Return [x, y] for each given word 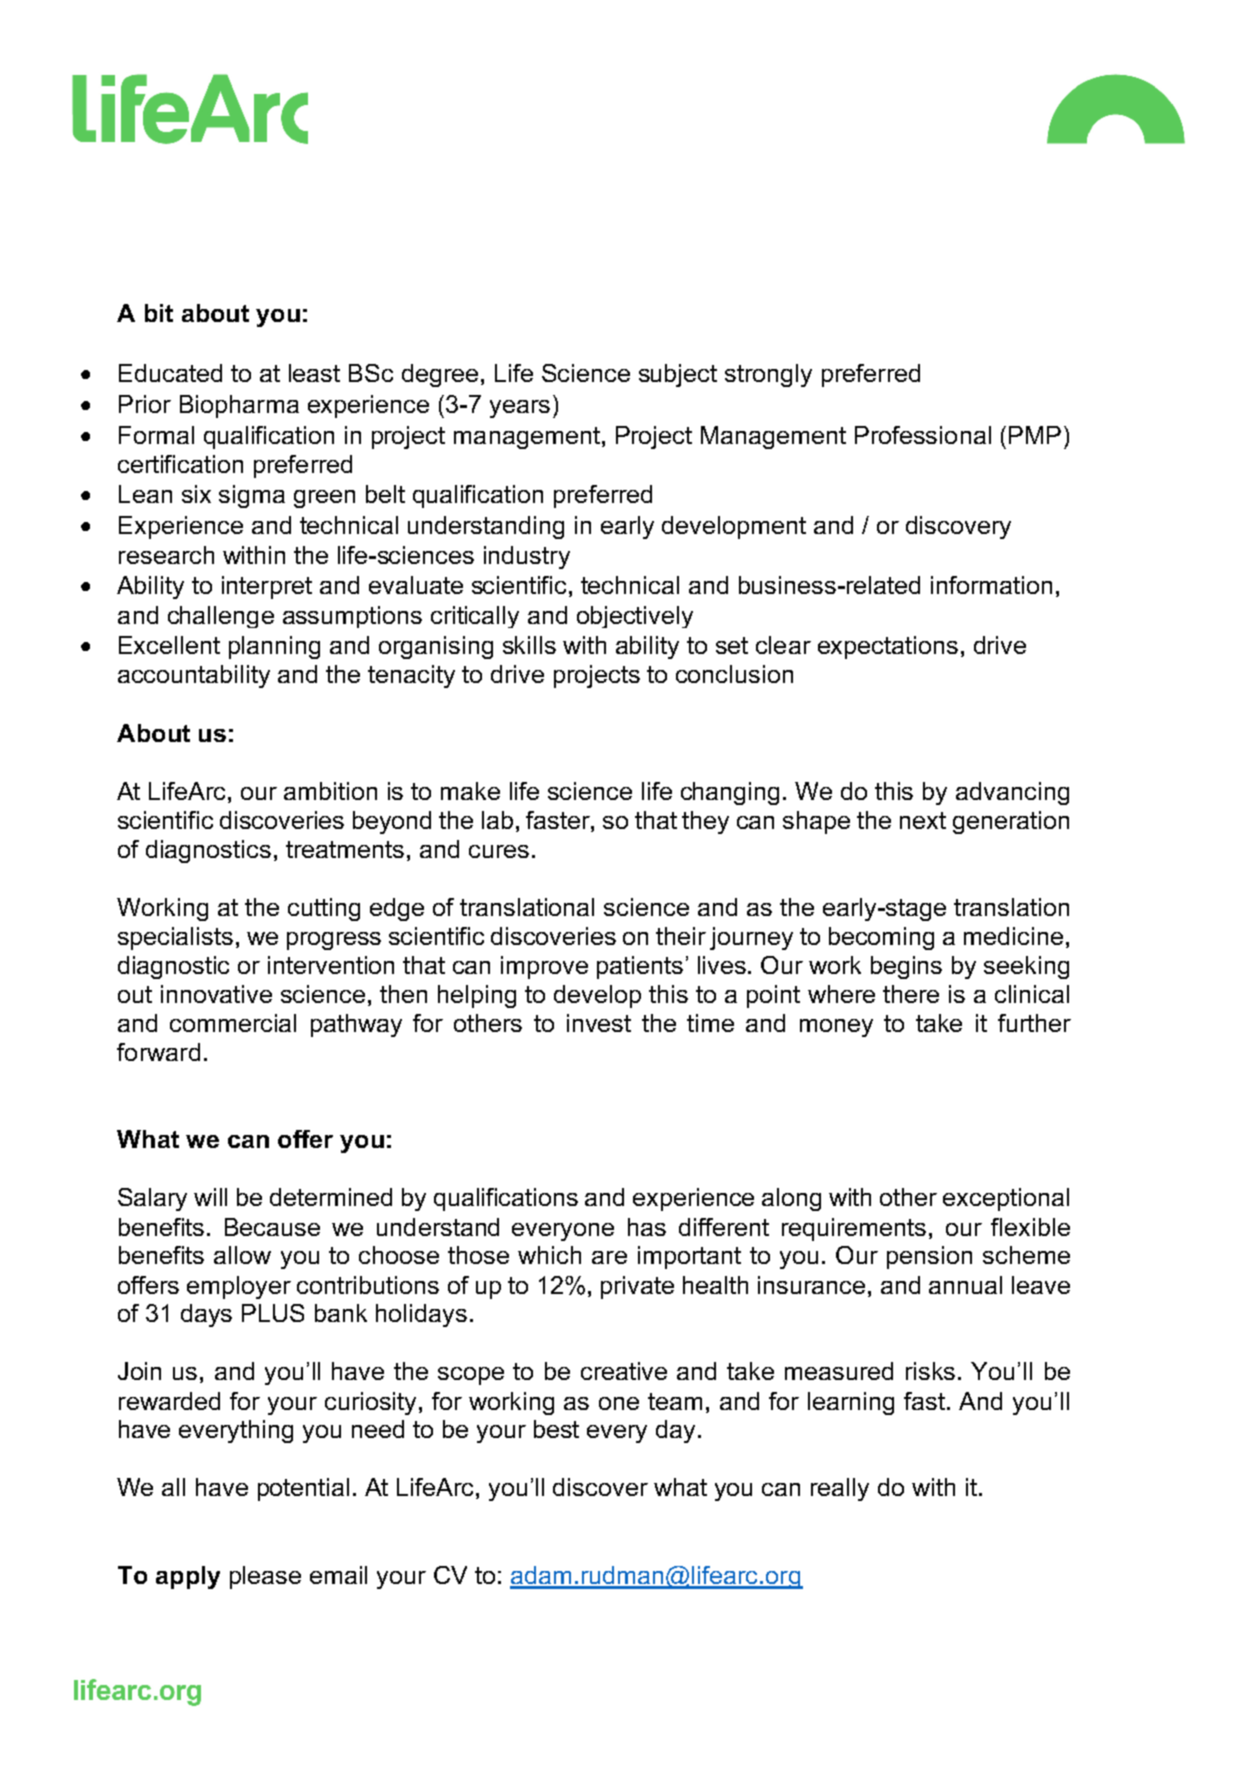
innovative [216, 994]
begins [906, 967]
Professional [923, 435]
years [520, 409]
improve [544, 967]
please [265, 1577]
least [314, 373]
